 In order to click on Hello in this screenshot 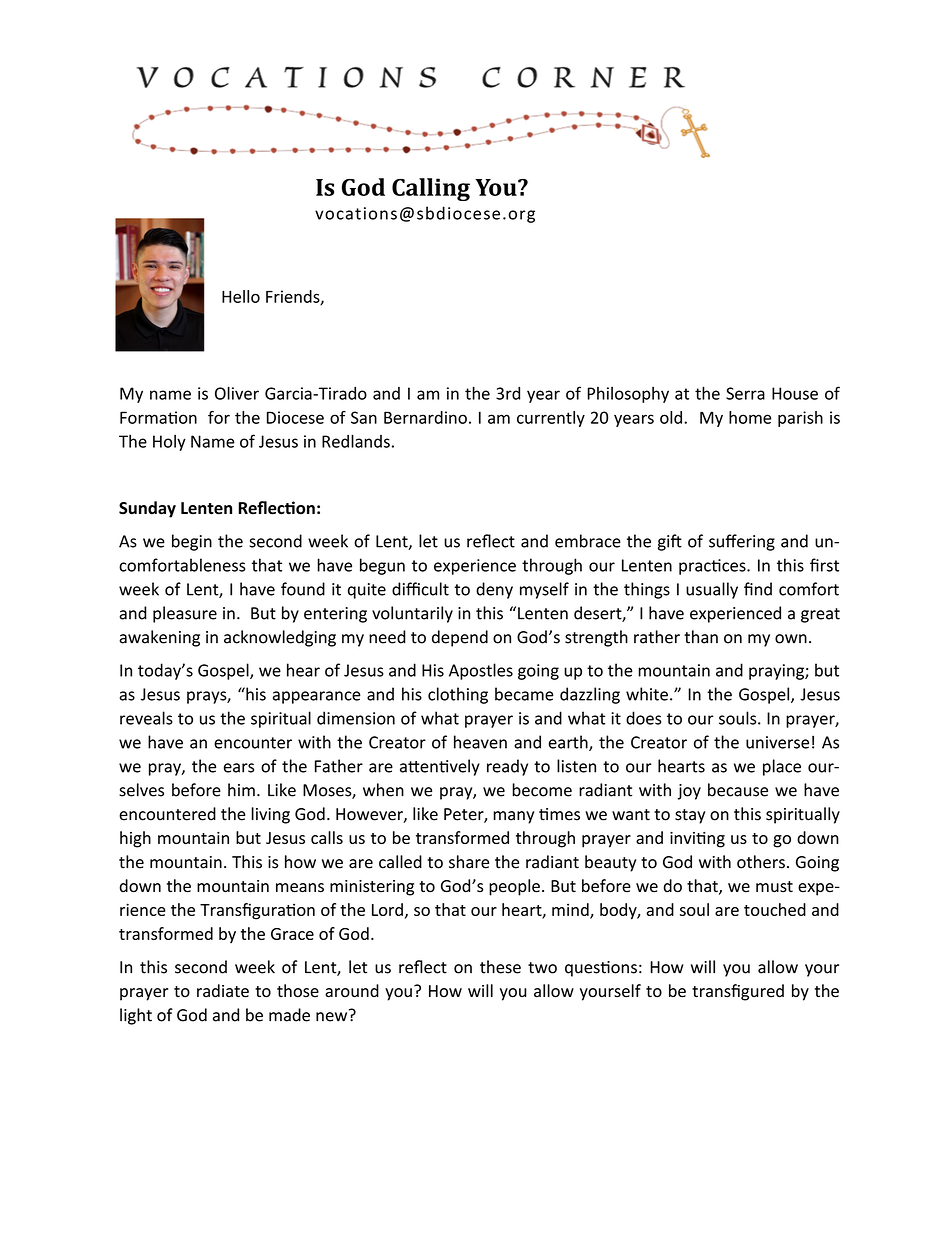, I will do `click(241, 296)`.
